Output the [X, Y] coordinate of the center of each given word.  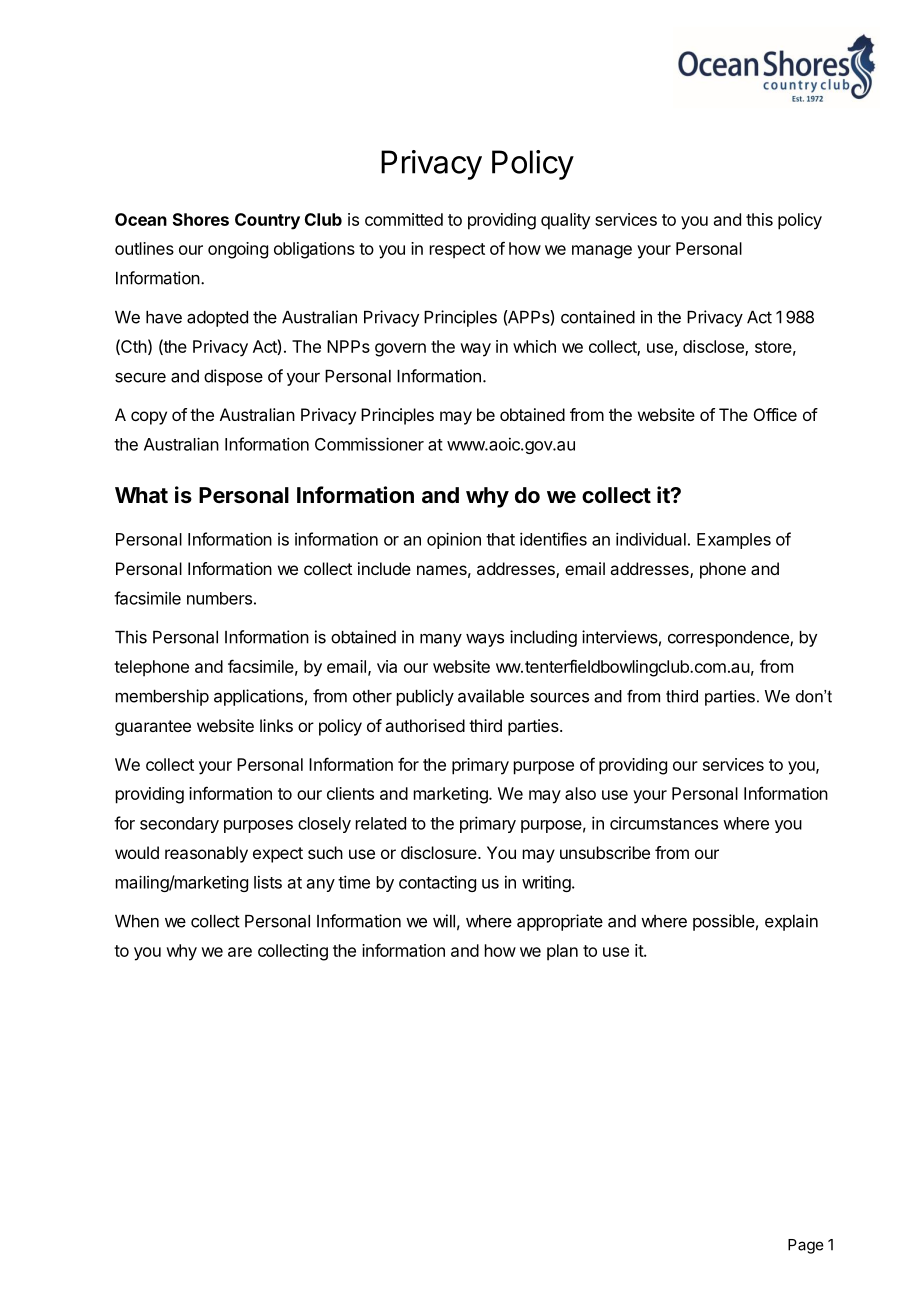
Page [806, 1246]
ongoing [238, 250]
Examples [734, 541]
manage [602, 252]
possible [724, 922]
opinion [454, 540]
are [240, 952]
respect [457, 250]
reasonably [206, 854]
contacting [437, 883]
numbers [219, 598]
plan [562, 952]
